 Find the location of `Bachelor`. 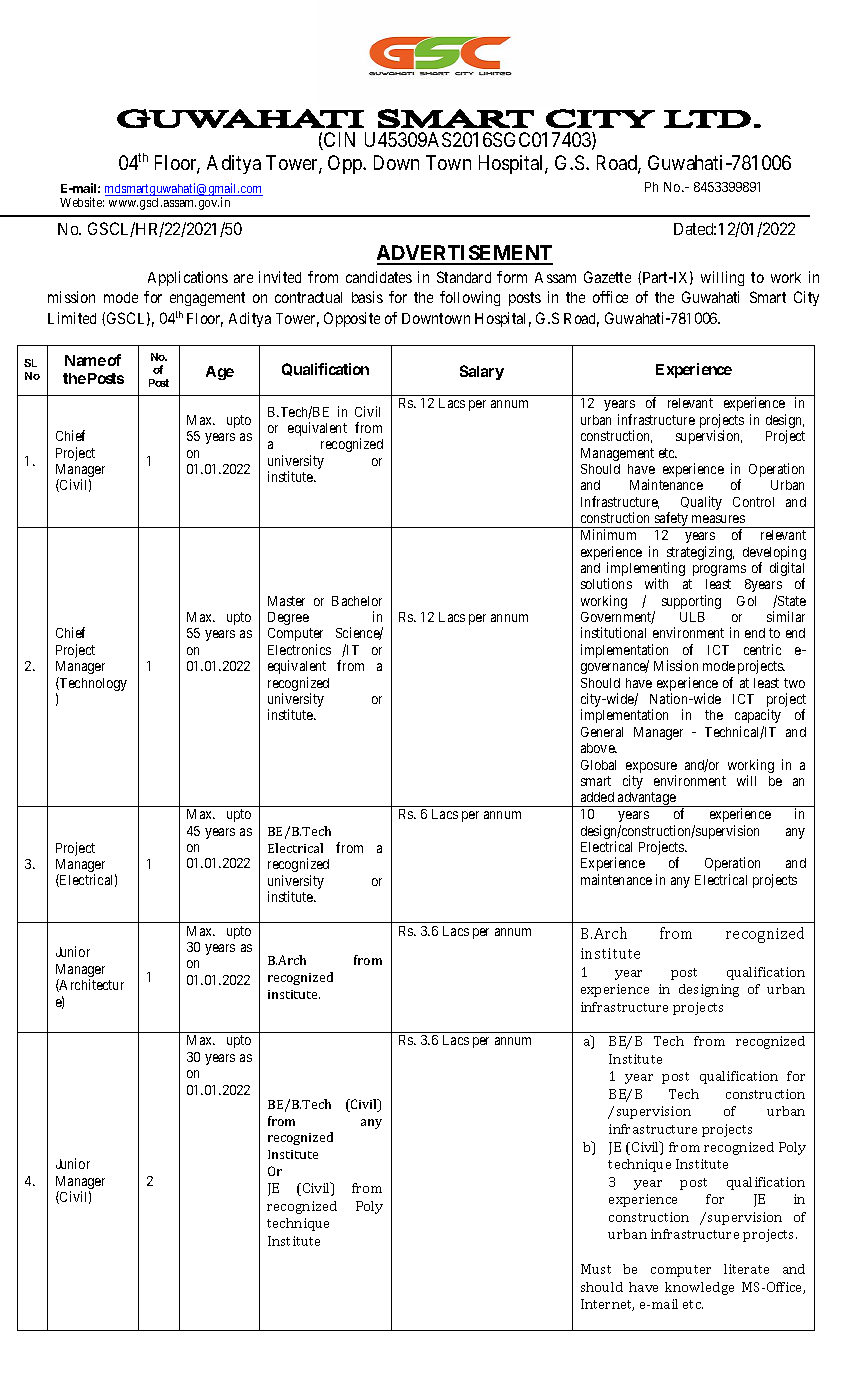

Bachelor is located at coordinates (357, 601).
